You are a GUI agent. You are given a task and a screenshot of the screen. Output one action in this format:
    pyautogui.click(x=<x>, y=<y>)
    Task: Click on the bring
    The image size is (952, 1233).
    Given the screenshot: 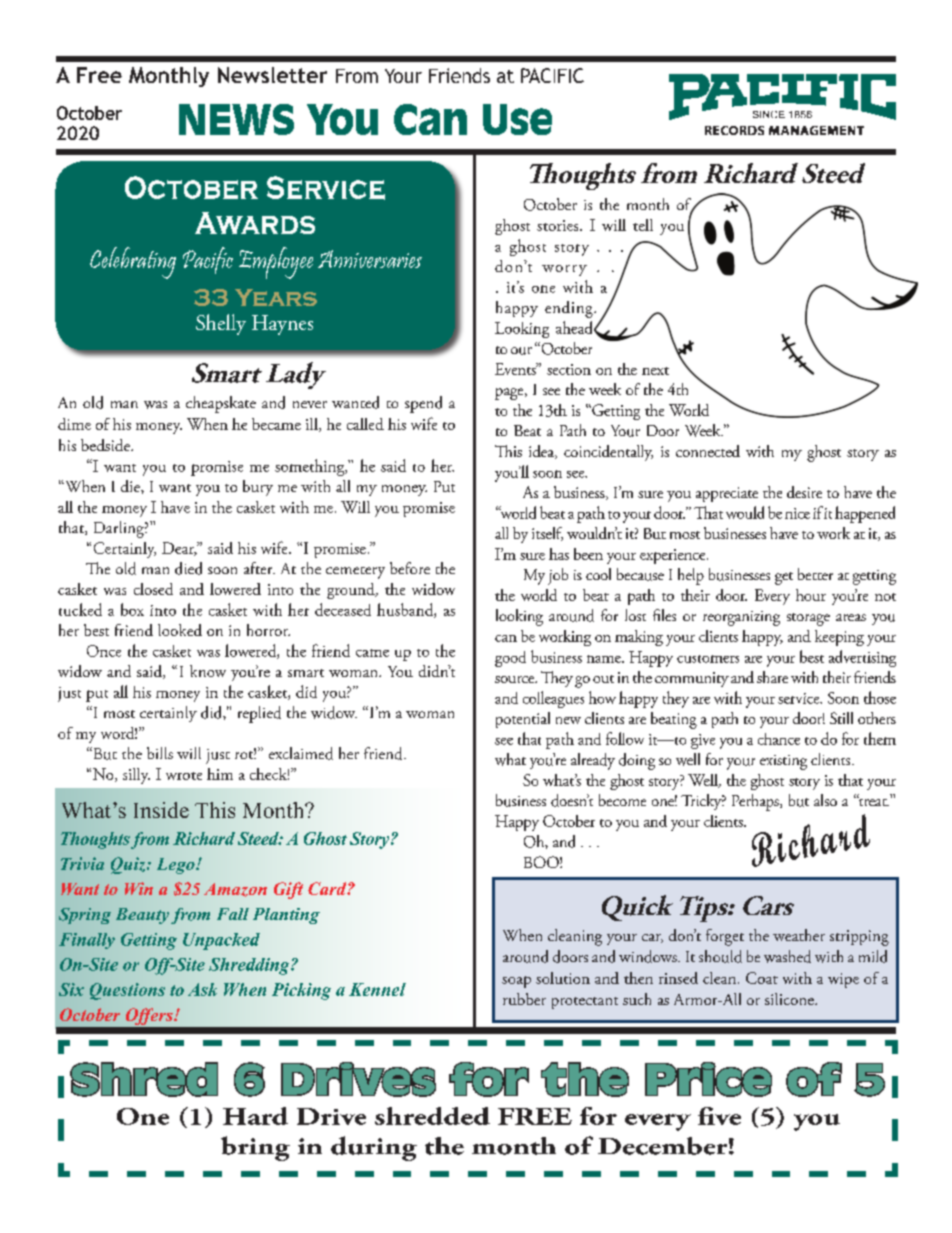 What is the action you would take?
    pyautogui.click(x=255, y=1148)
